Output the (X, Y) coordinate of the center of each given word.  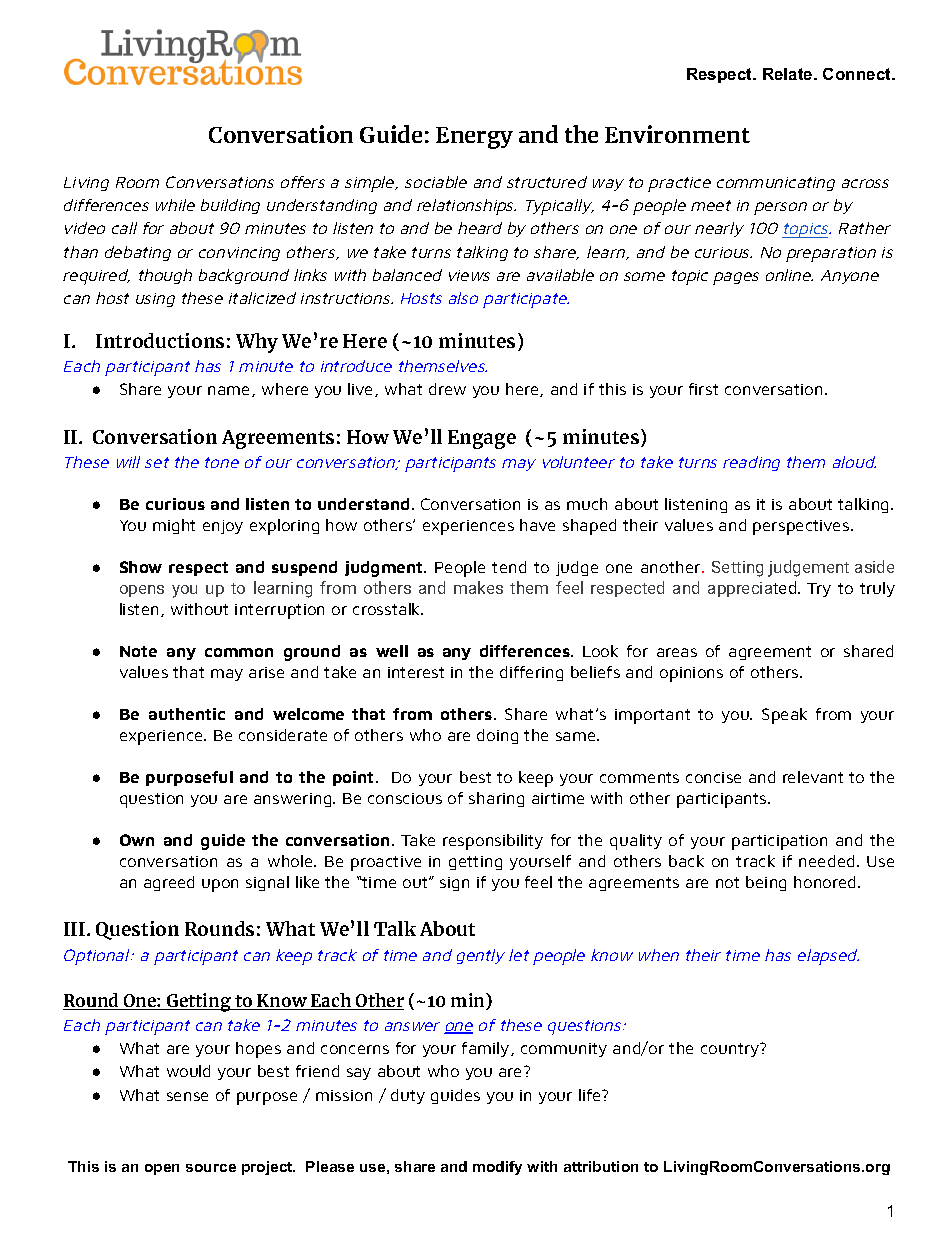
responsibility (493, 842)
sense (187, 1096)
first (703, 389)
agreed (169, 883)
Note (138, 651)
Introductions (160, 340)
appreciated (753, 589)
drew (447, 389)
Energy (474, 138)
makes (478, 587)
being (766, 883)
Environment (677, 134)
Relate (789, 74)
